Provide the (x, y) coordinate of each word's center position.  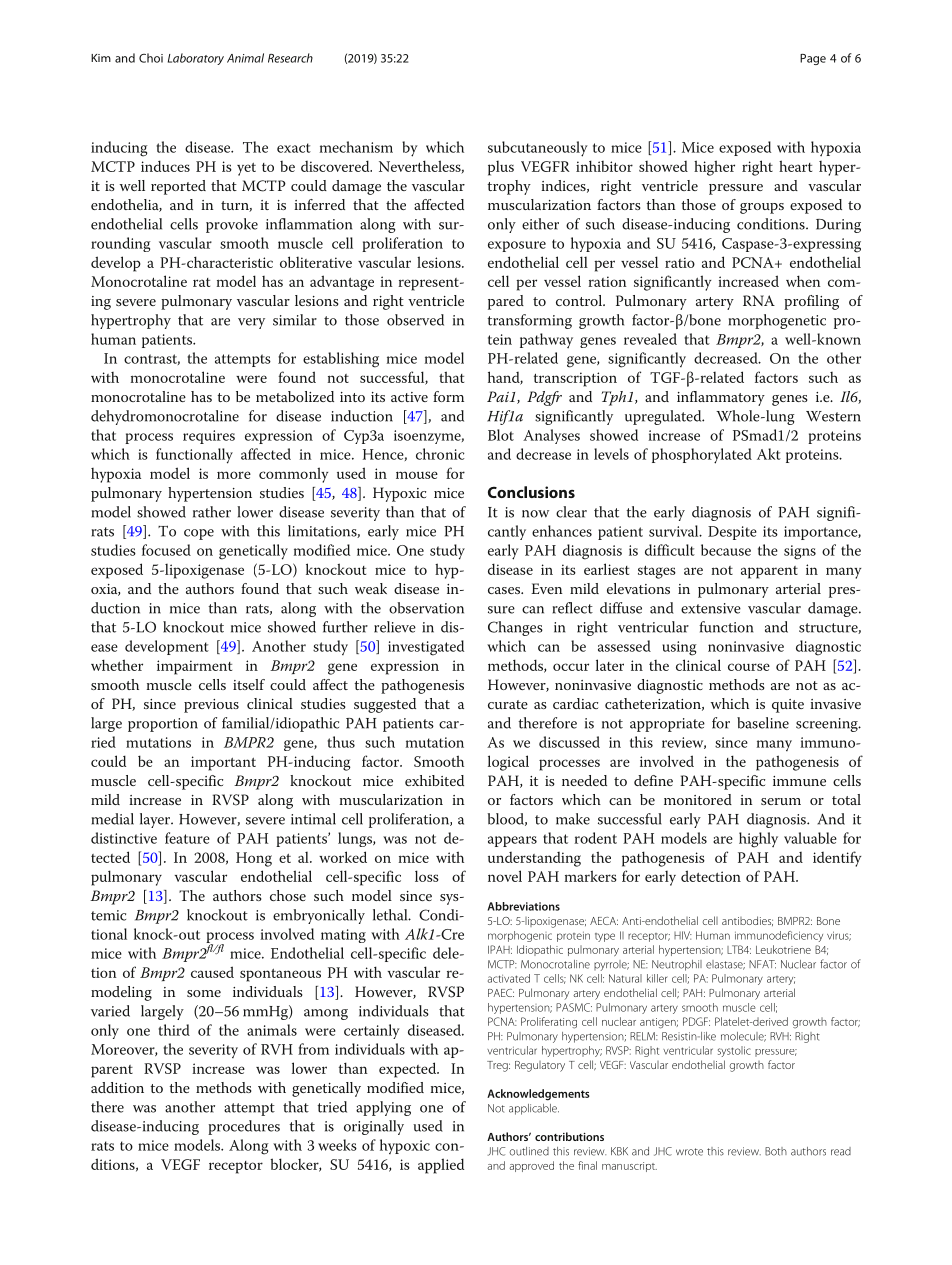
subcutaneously (538, 149)
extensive (711, 608)
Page (813, 59)
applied (441, 1166)
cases (505, 590)
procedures (244, 1127)
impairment (194, 667)
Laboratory (196, 59)
